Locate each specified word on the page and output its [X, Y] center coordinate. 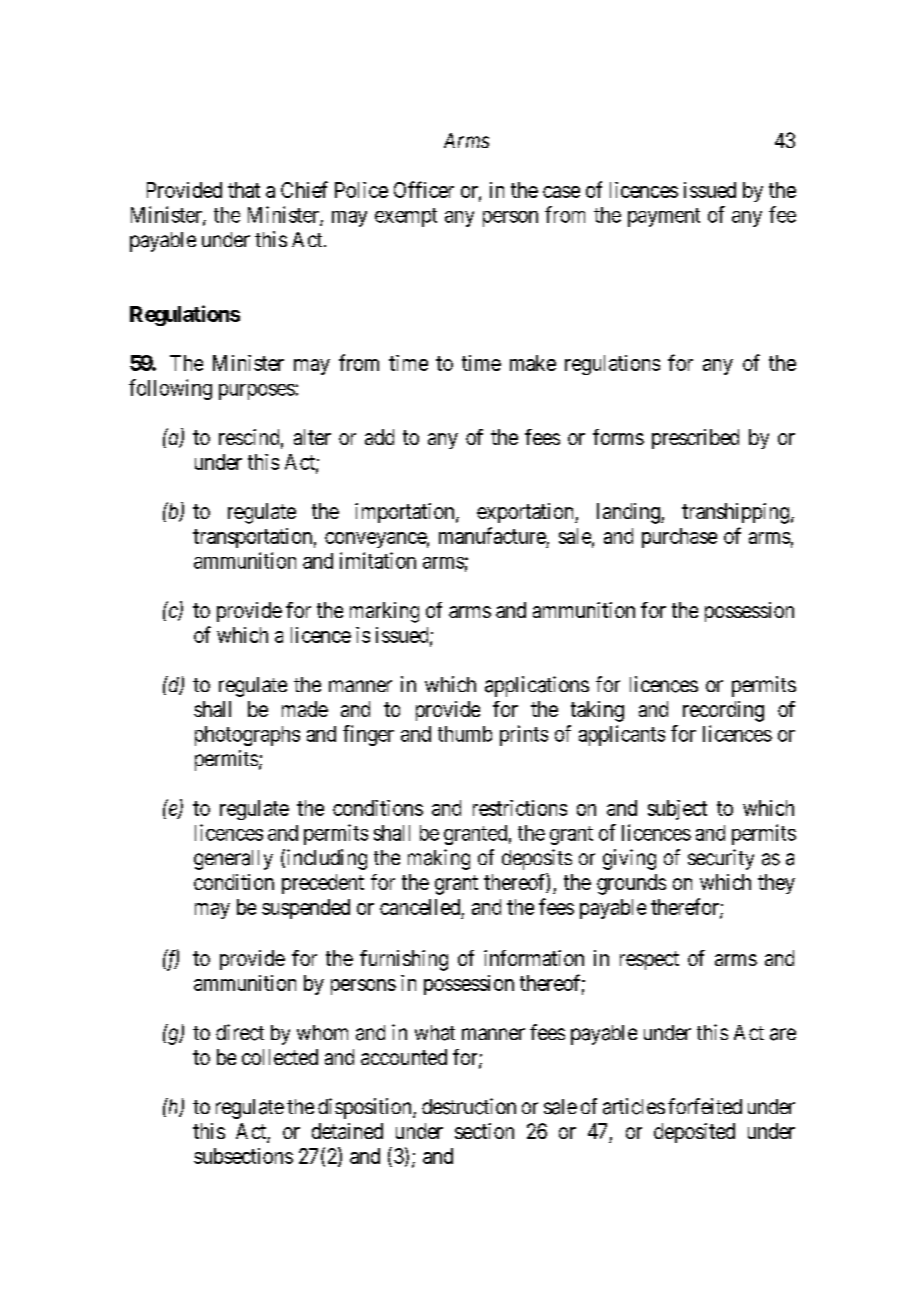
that [244, 190]
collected [280, 1057]
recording [723, 711]
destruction [469, 1106]
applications [537, 686]
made [305, 709]
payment [664, 217]
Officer [424, 189]
